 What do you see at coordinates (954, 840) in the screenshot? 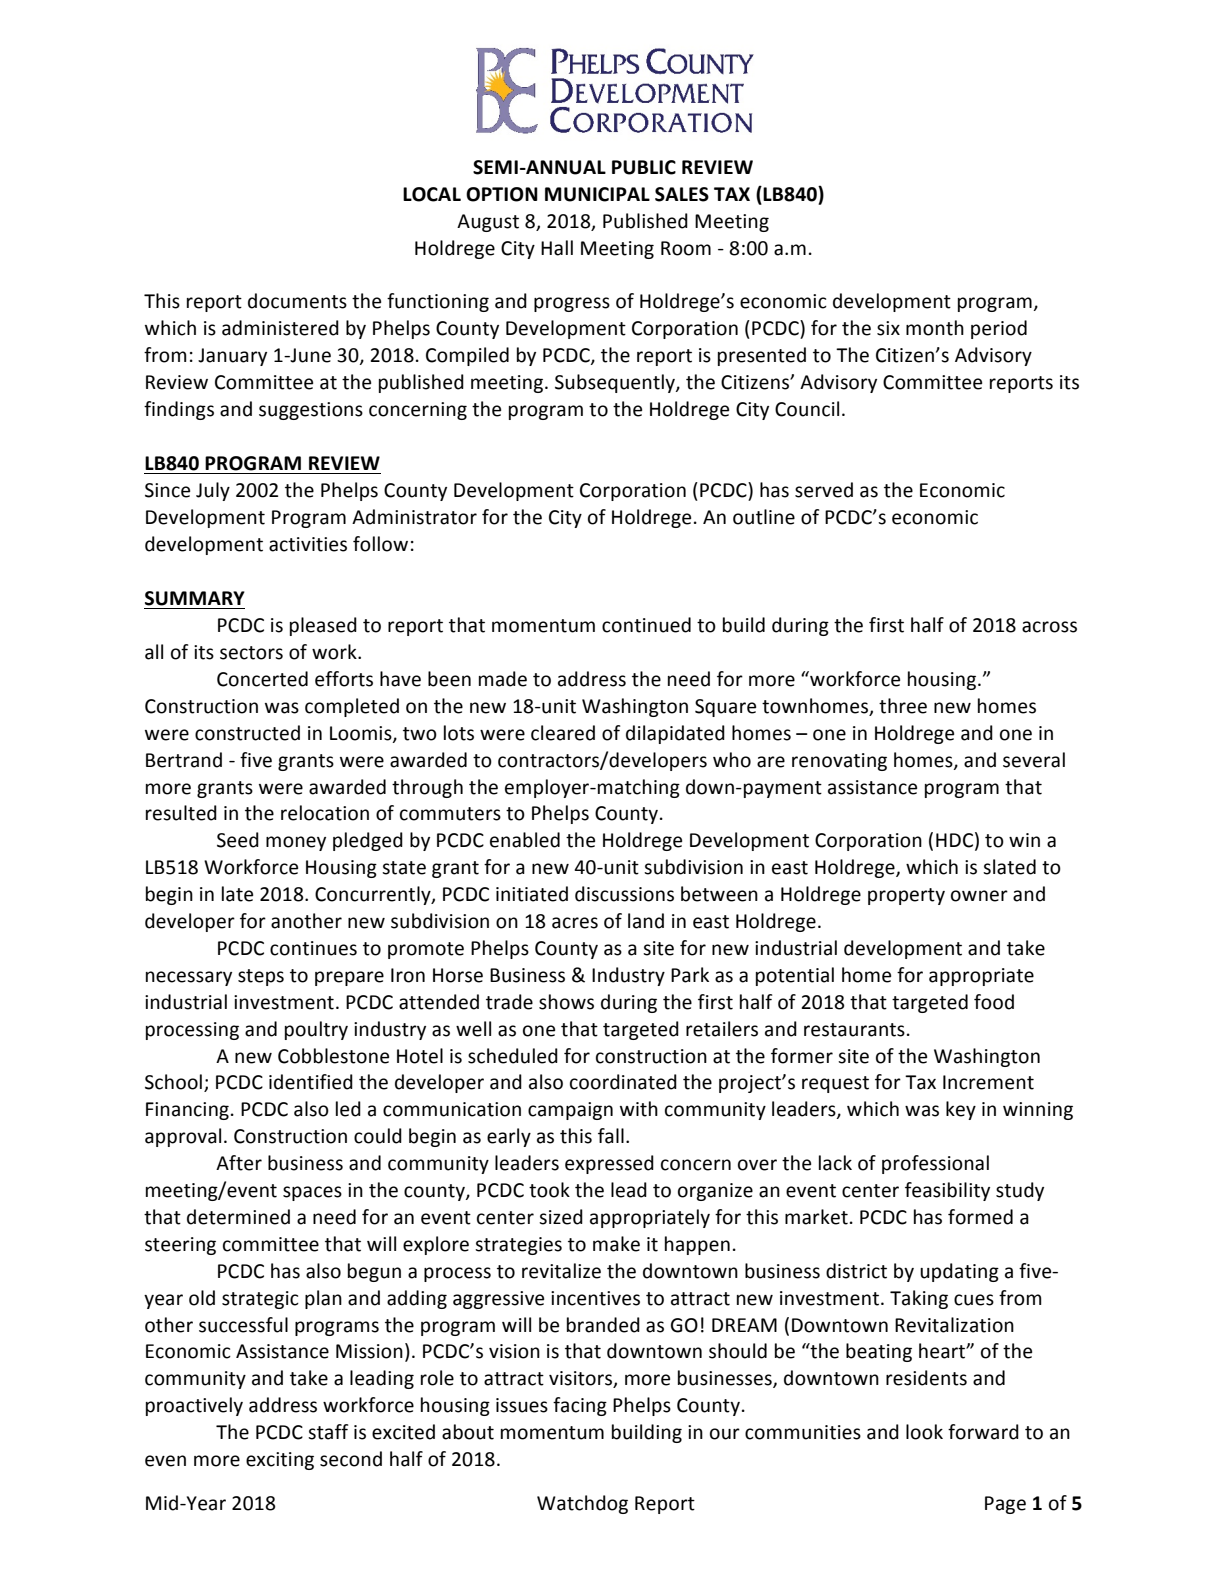
I see `HDC` at bounding box center [954, 840].
